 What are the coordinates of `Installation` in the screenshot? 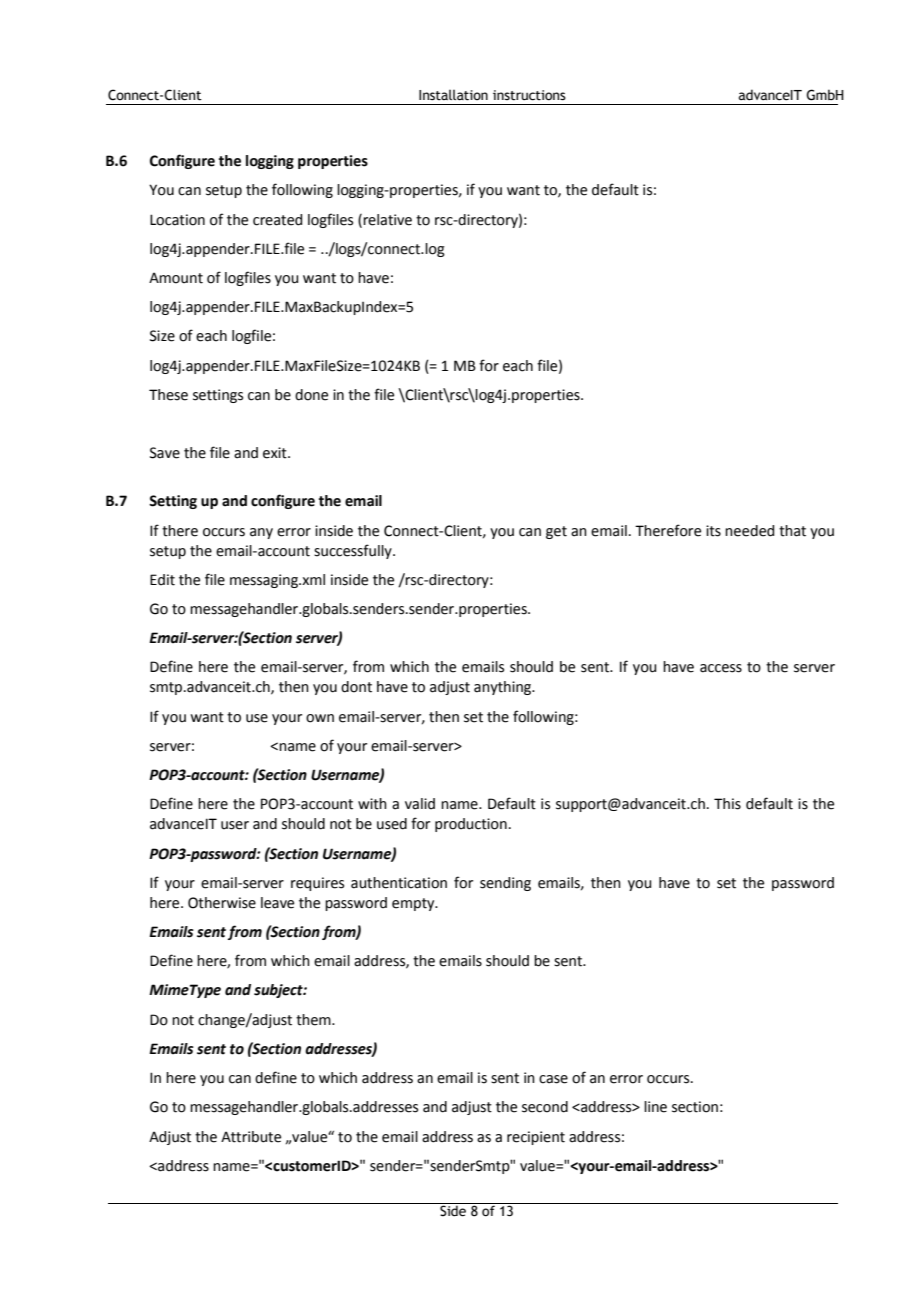 It's located at (453, 95).
